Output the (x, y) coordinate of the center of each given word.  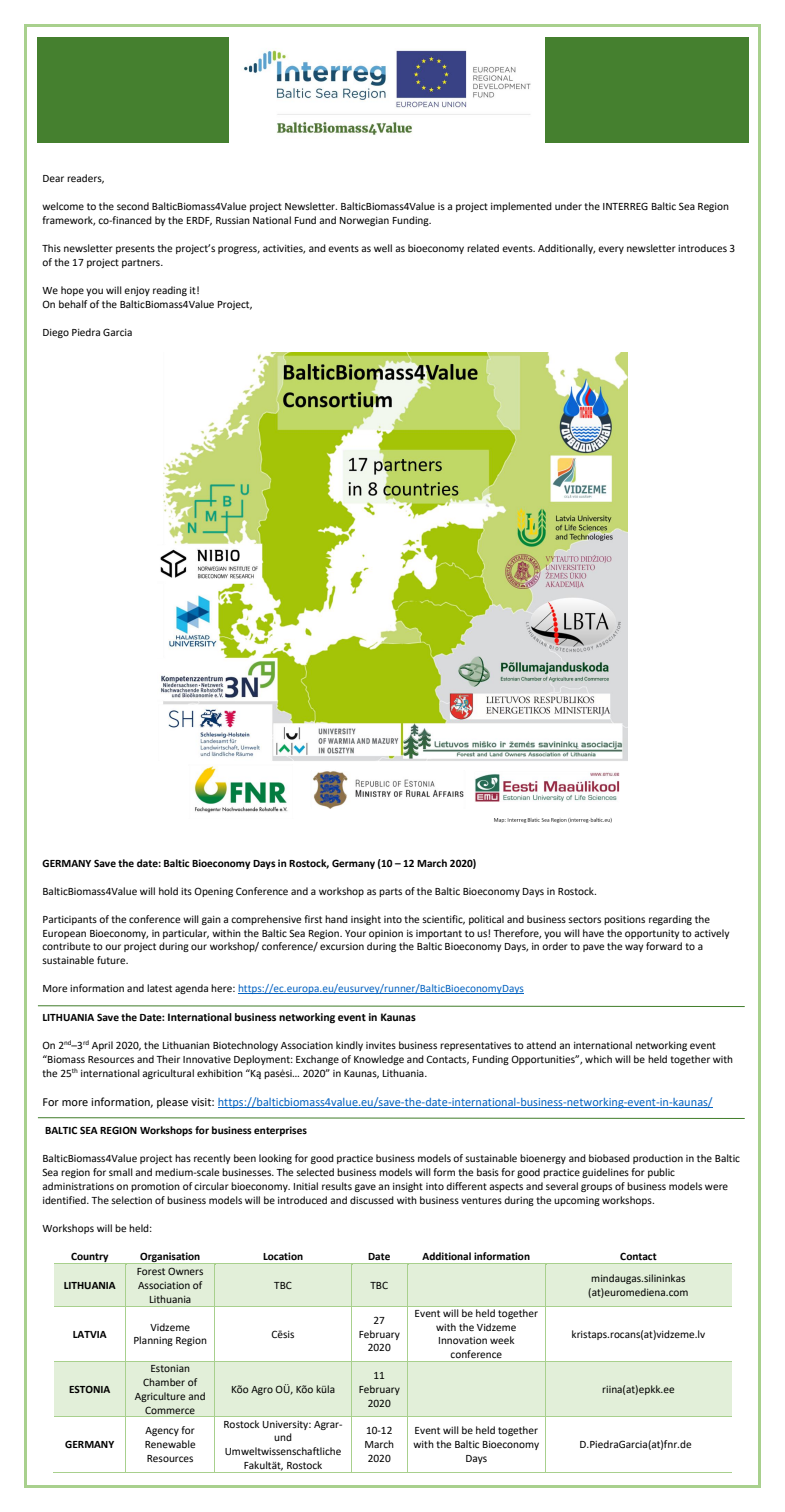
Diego (56, 333)
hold (168, 891)
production (658, 1159)
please (172, 1103)
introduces (702, 248)
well (383, 248)
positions (624, 920)
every (611, 250)
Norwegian (364, 221)
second (133, 206)
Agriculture (160, 1397)
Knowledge (379, 1060)
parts (390, 892)
